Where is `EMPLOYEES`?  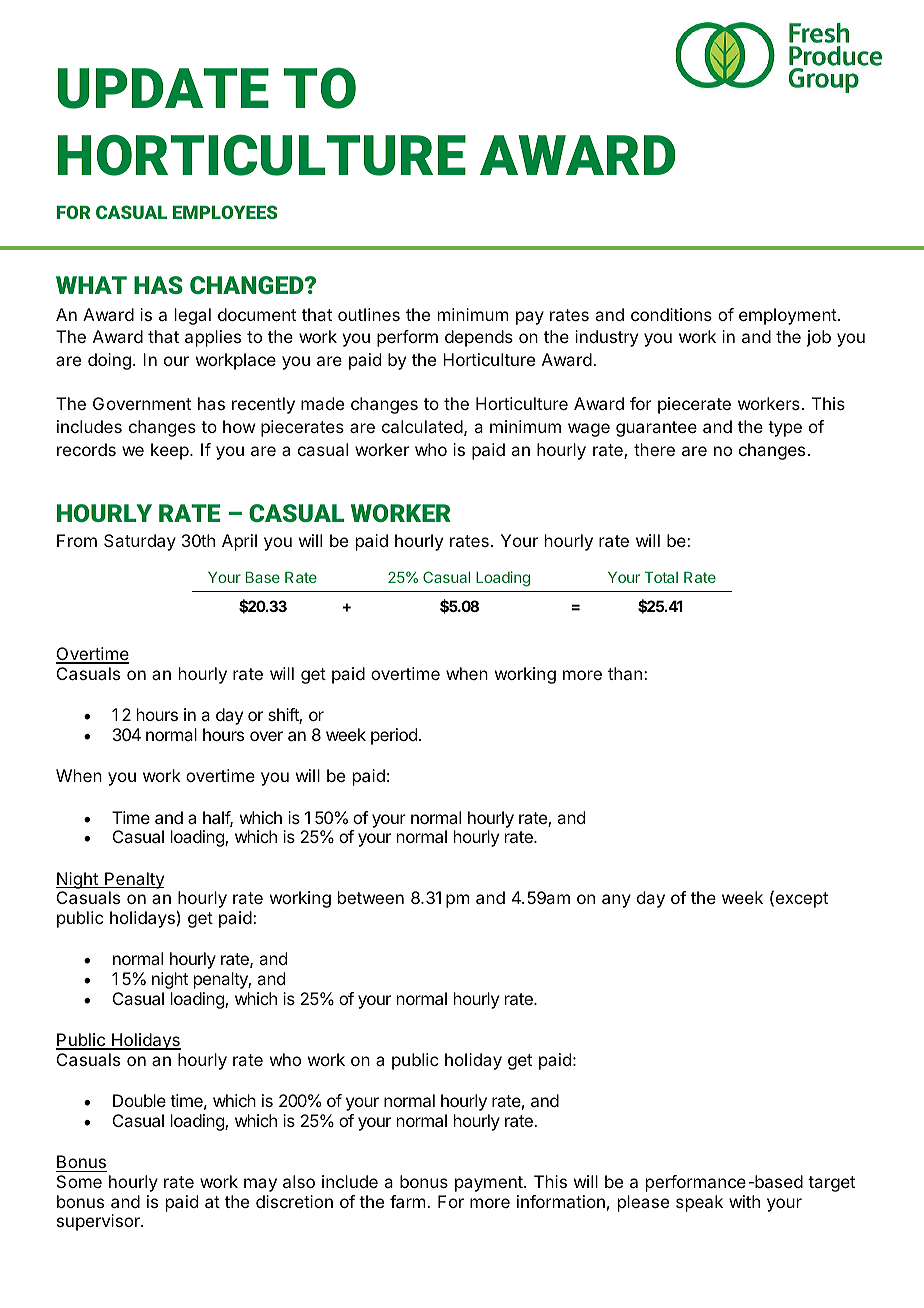
EMPLOYEES is located at coordinates (225, 212).
